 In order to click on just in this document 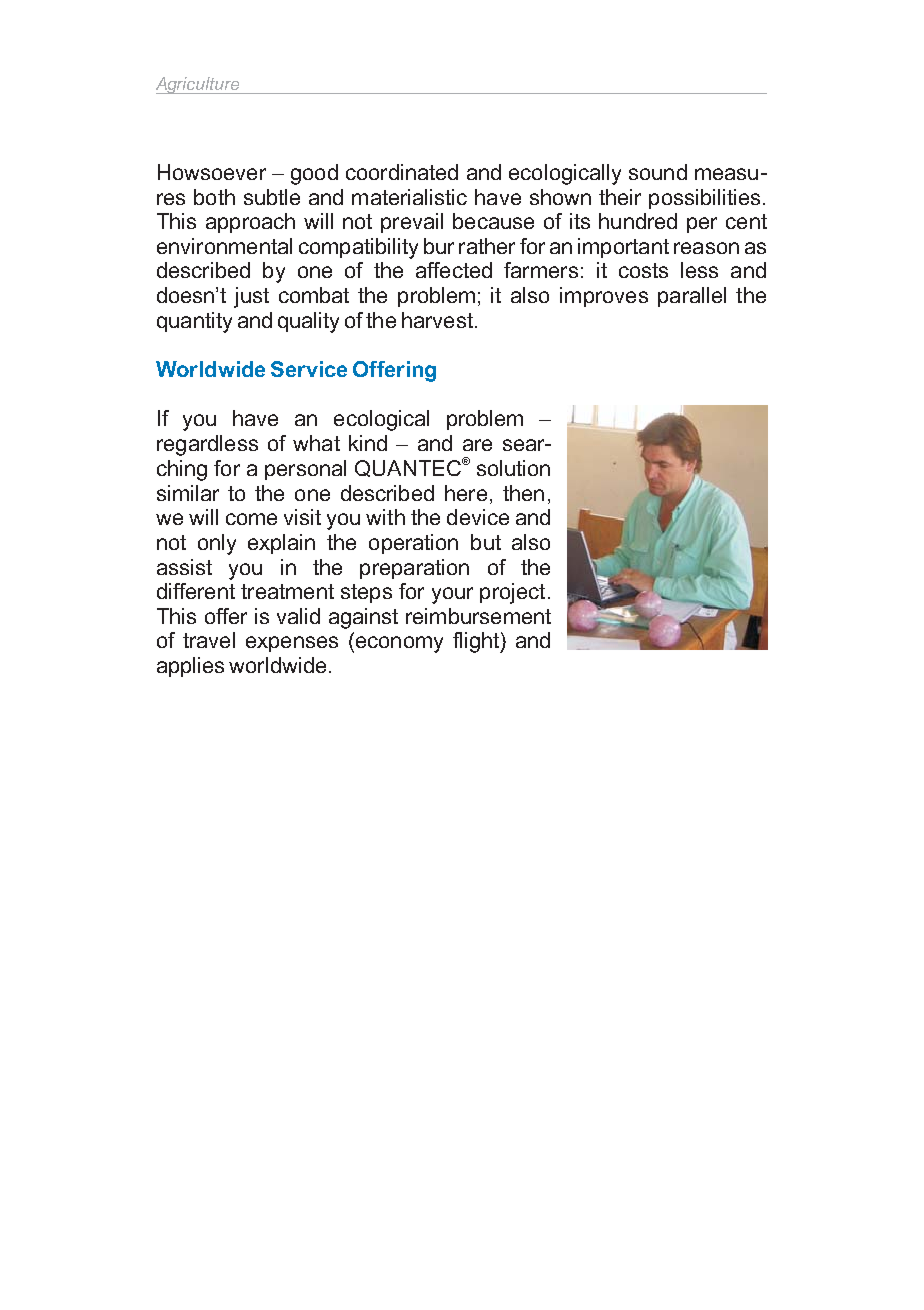, I will do `click(251, 297)`.
